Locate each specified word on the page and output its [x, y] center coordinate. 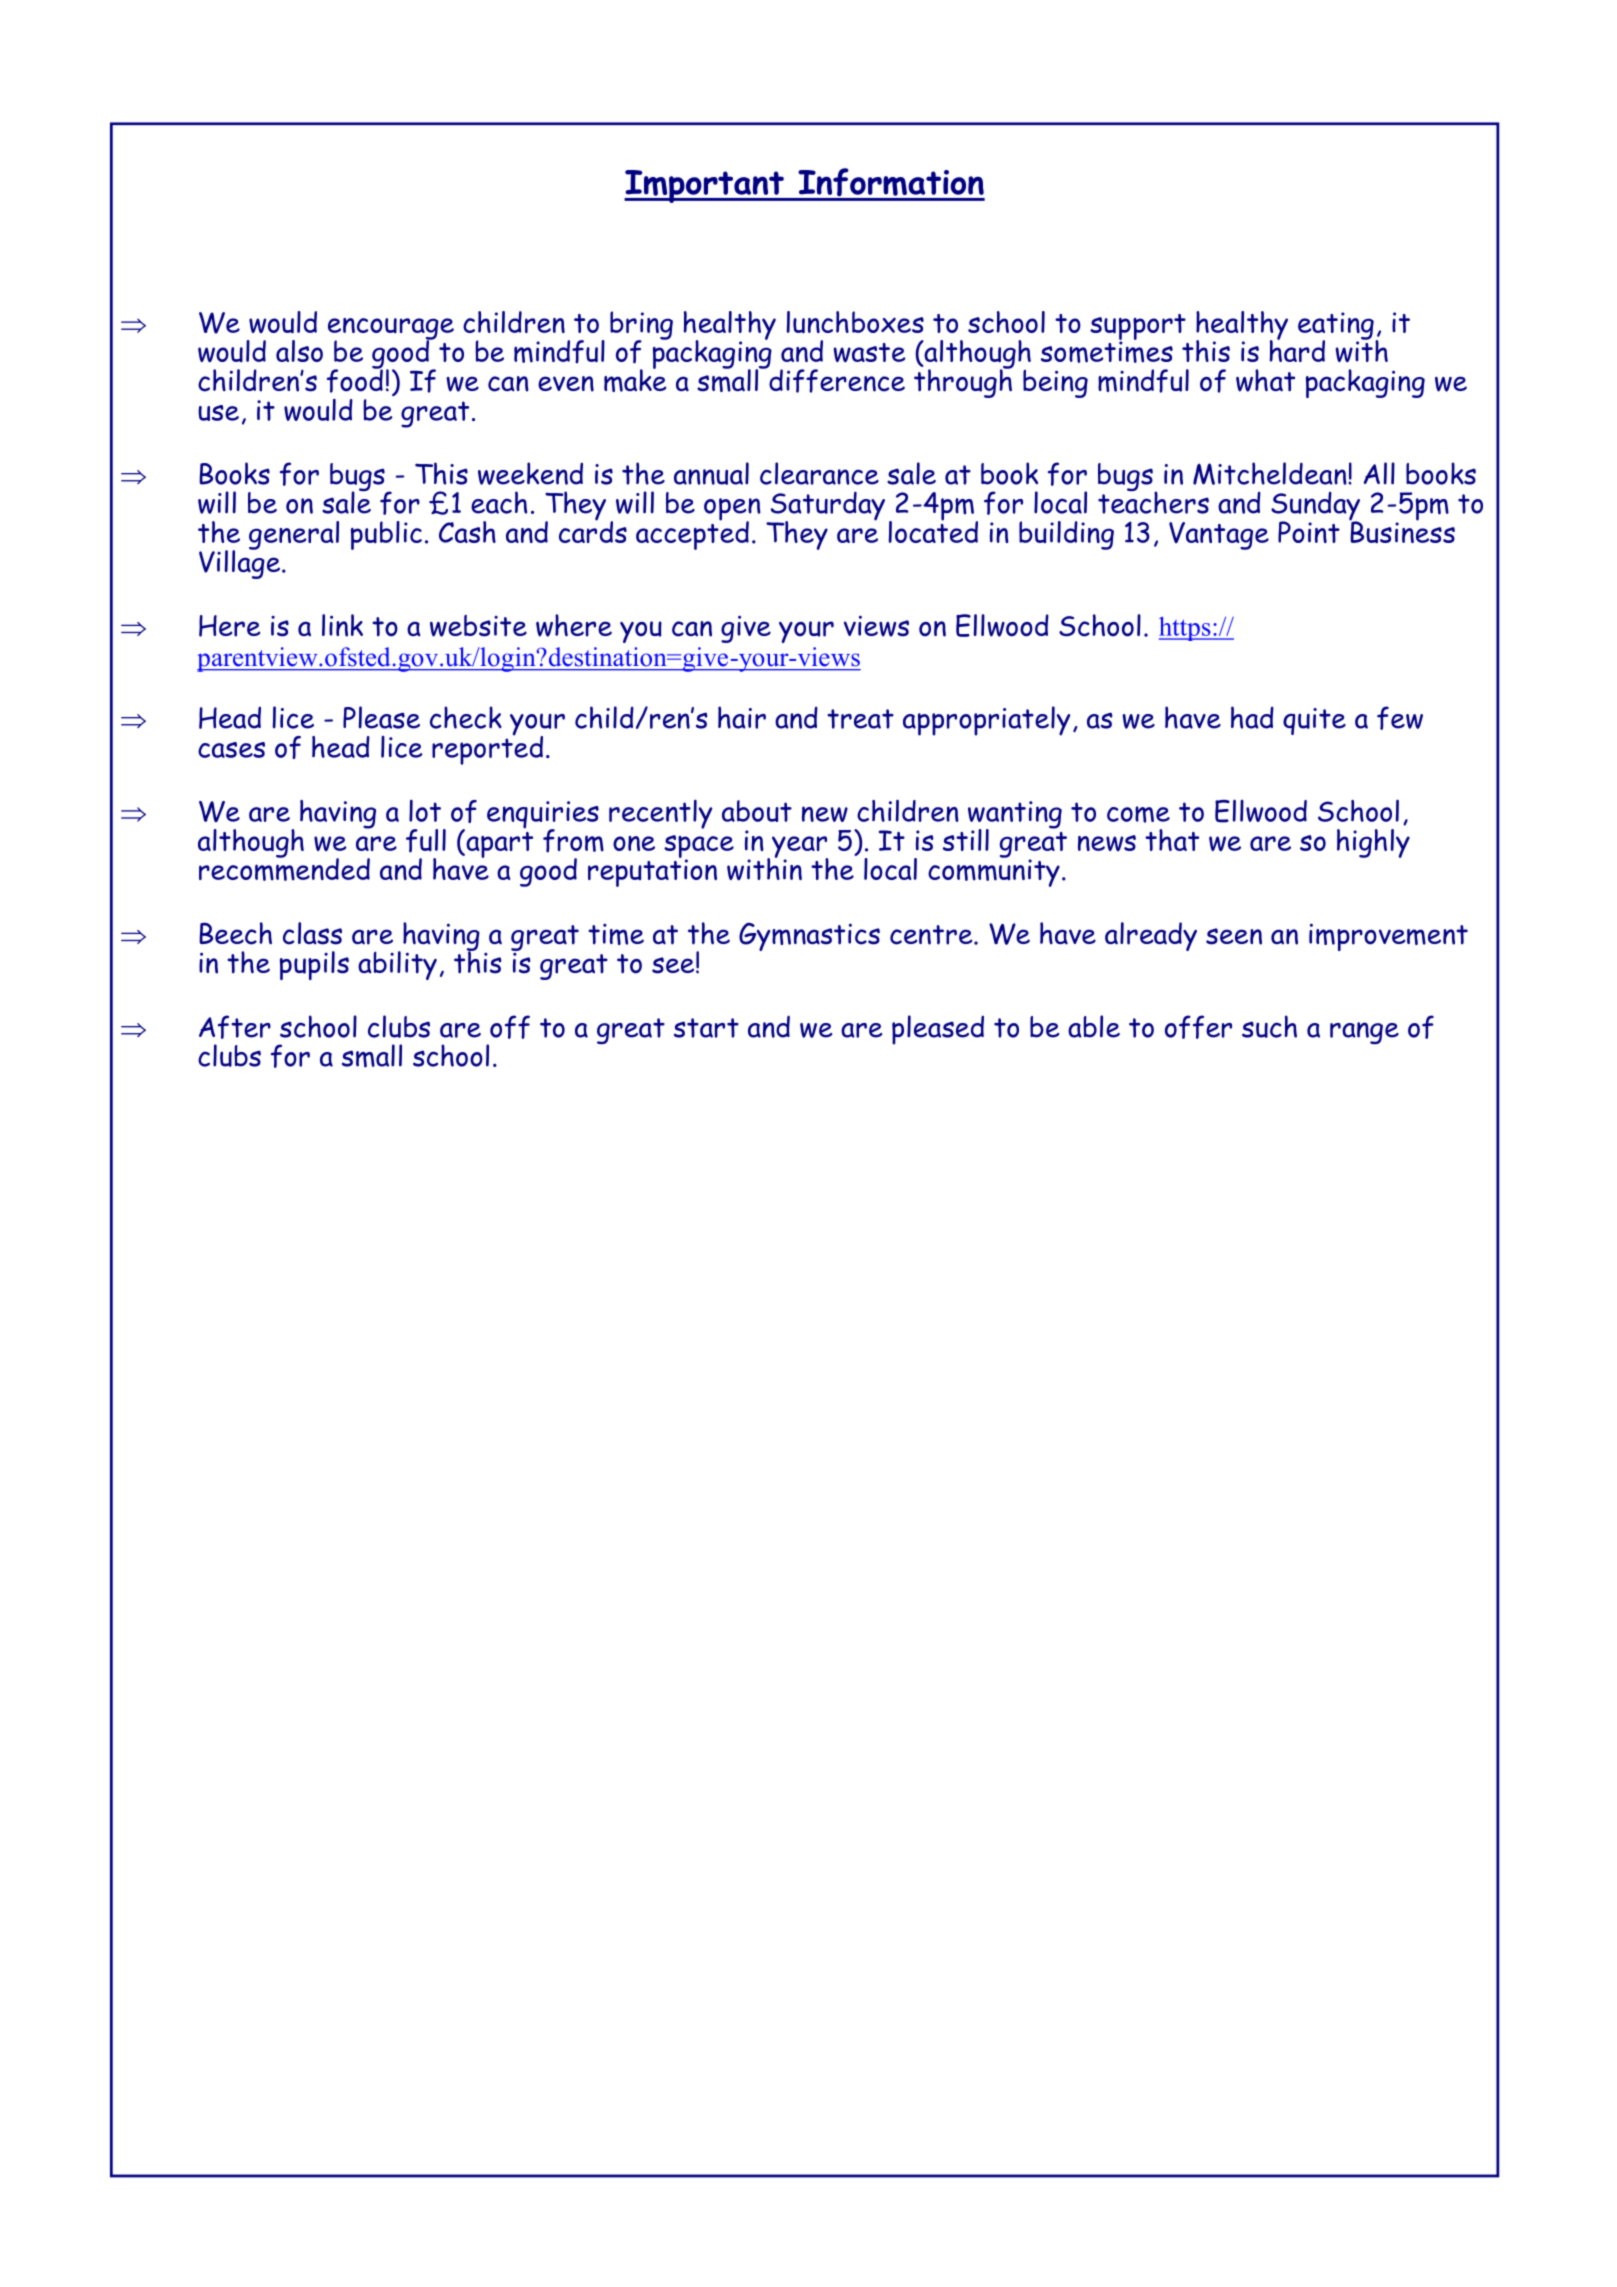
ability [397, 965]
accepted [692, 534]
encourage [391, 330]
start [706, 1028]
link [342, 625]
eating [1337, 327]
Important [705, 186]
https [1186, 629]
